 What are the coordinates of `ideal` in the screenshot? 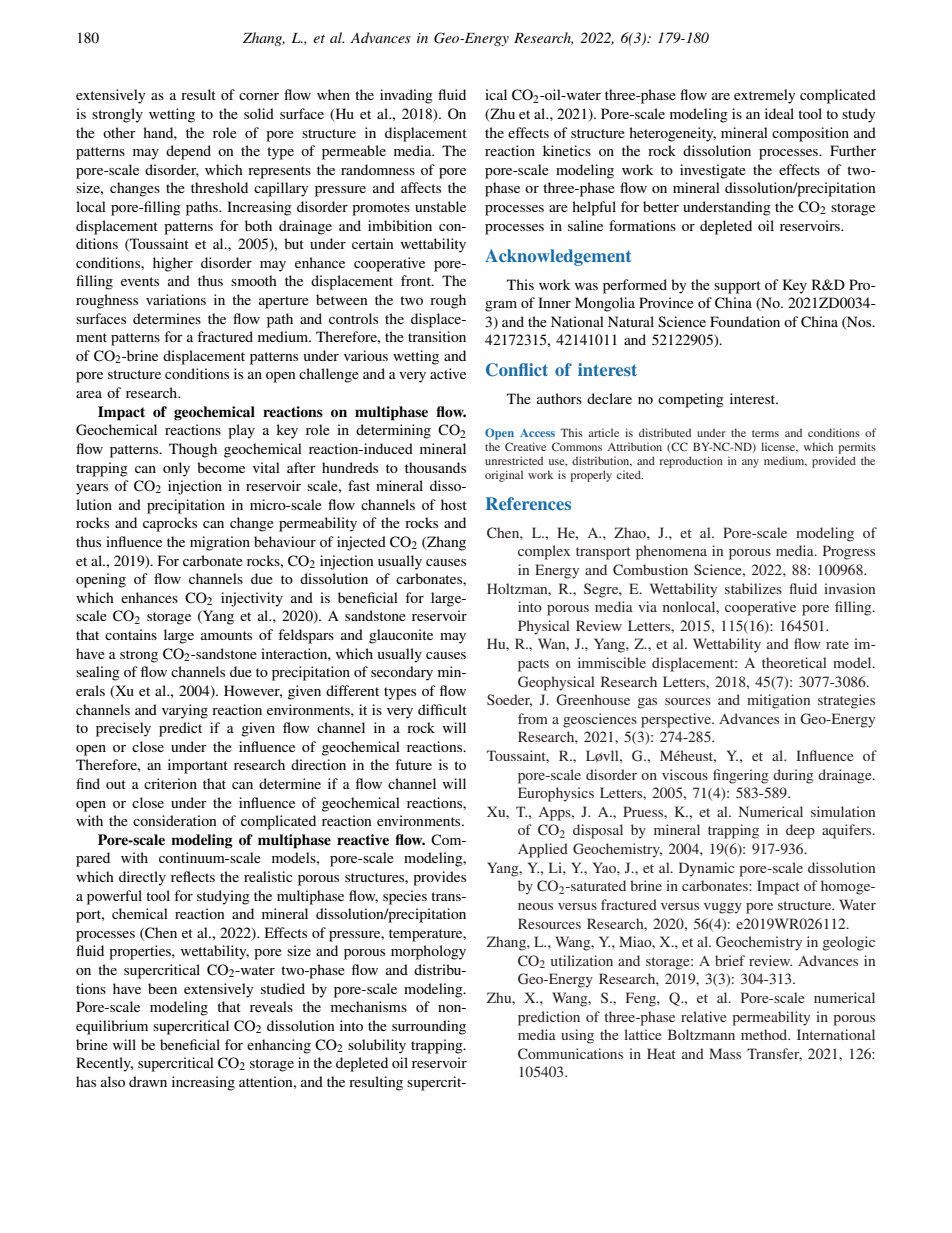 It's located at (779, 113).
